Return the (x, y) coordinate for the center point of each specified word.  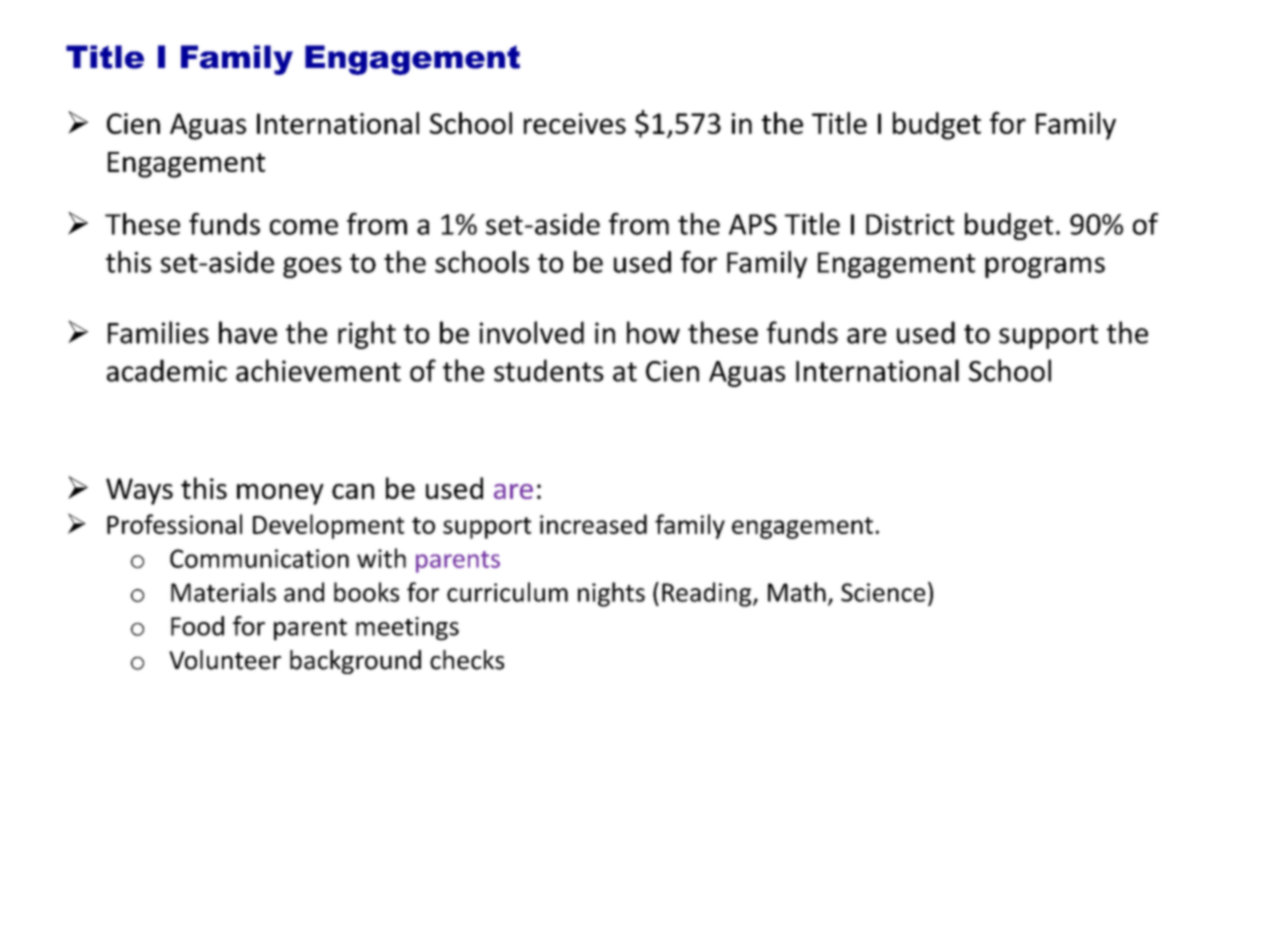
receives (575, 123)
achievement (318, 370)
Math (797, 592)
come (304, 227)
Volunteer (225, 660)
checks (467, 660)
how (653, 332)
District (910, 224)
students (549, 370)
